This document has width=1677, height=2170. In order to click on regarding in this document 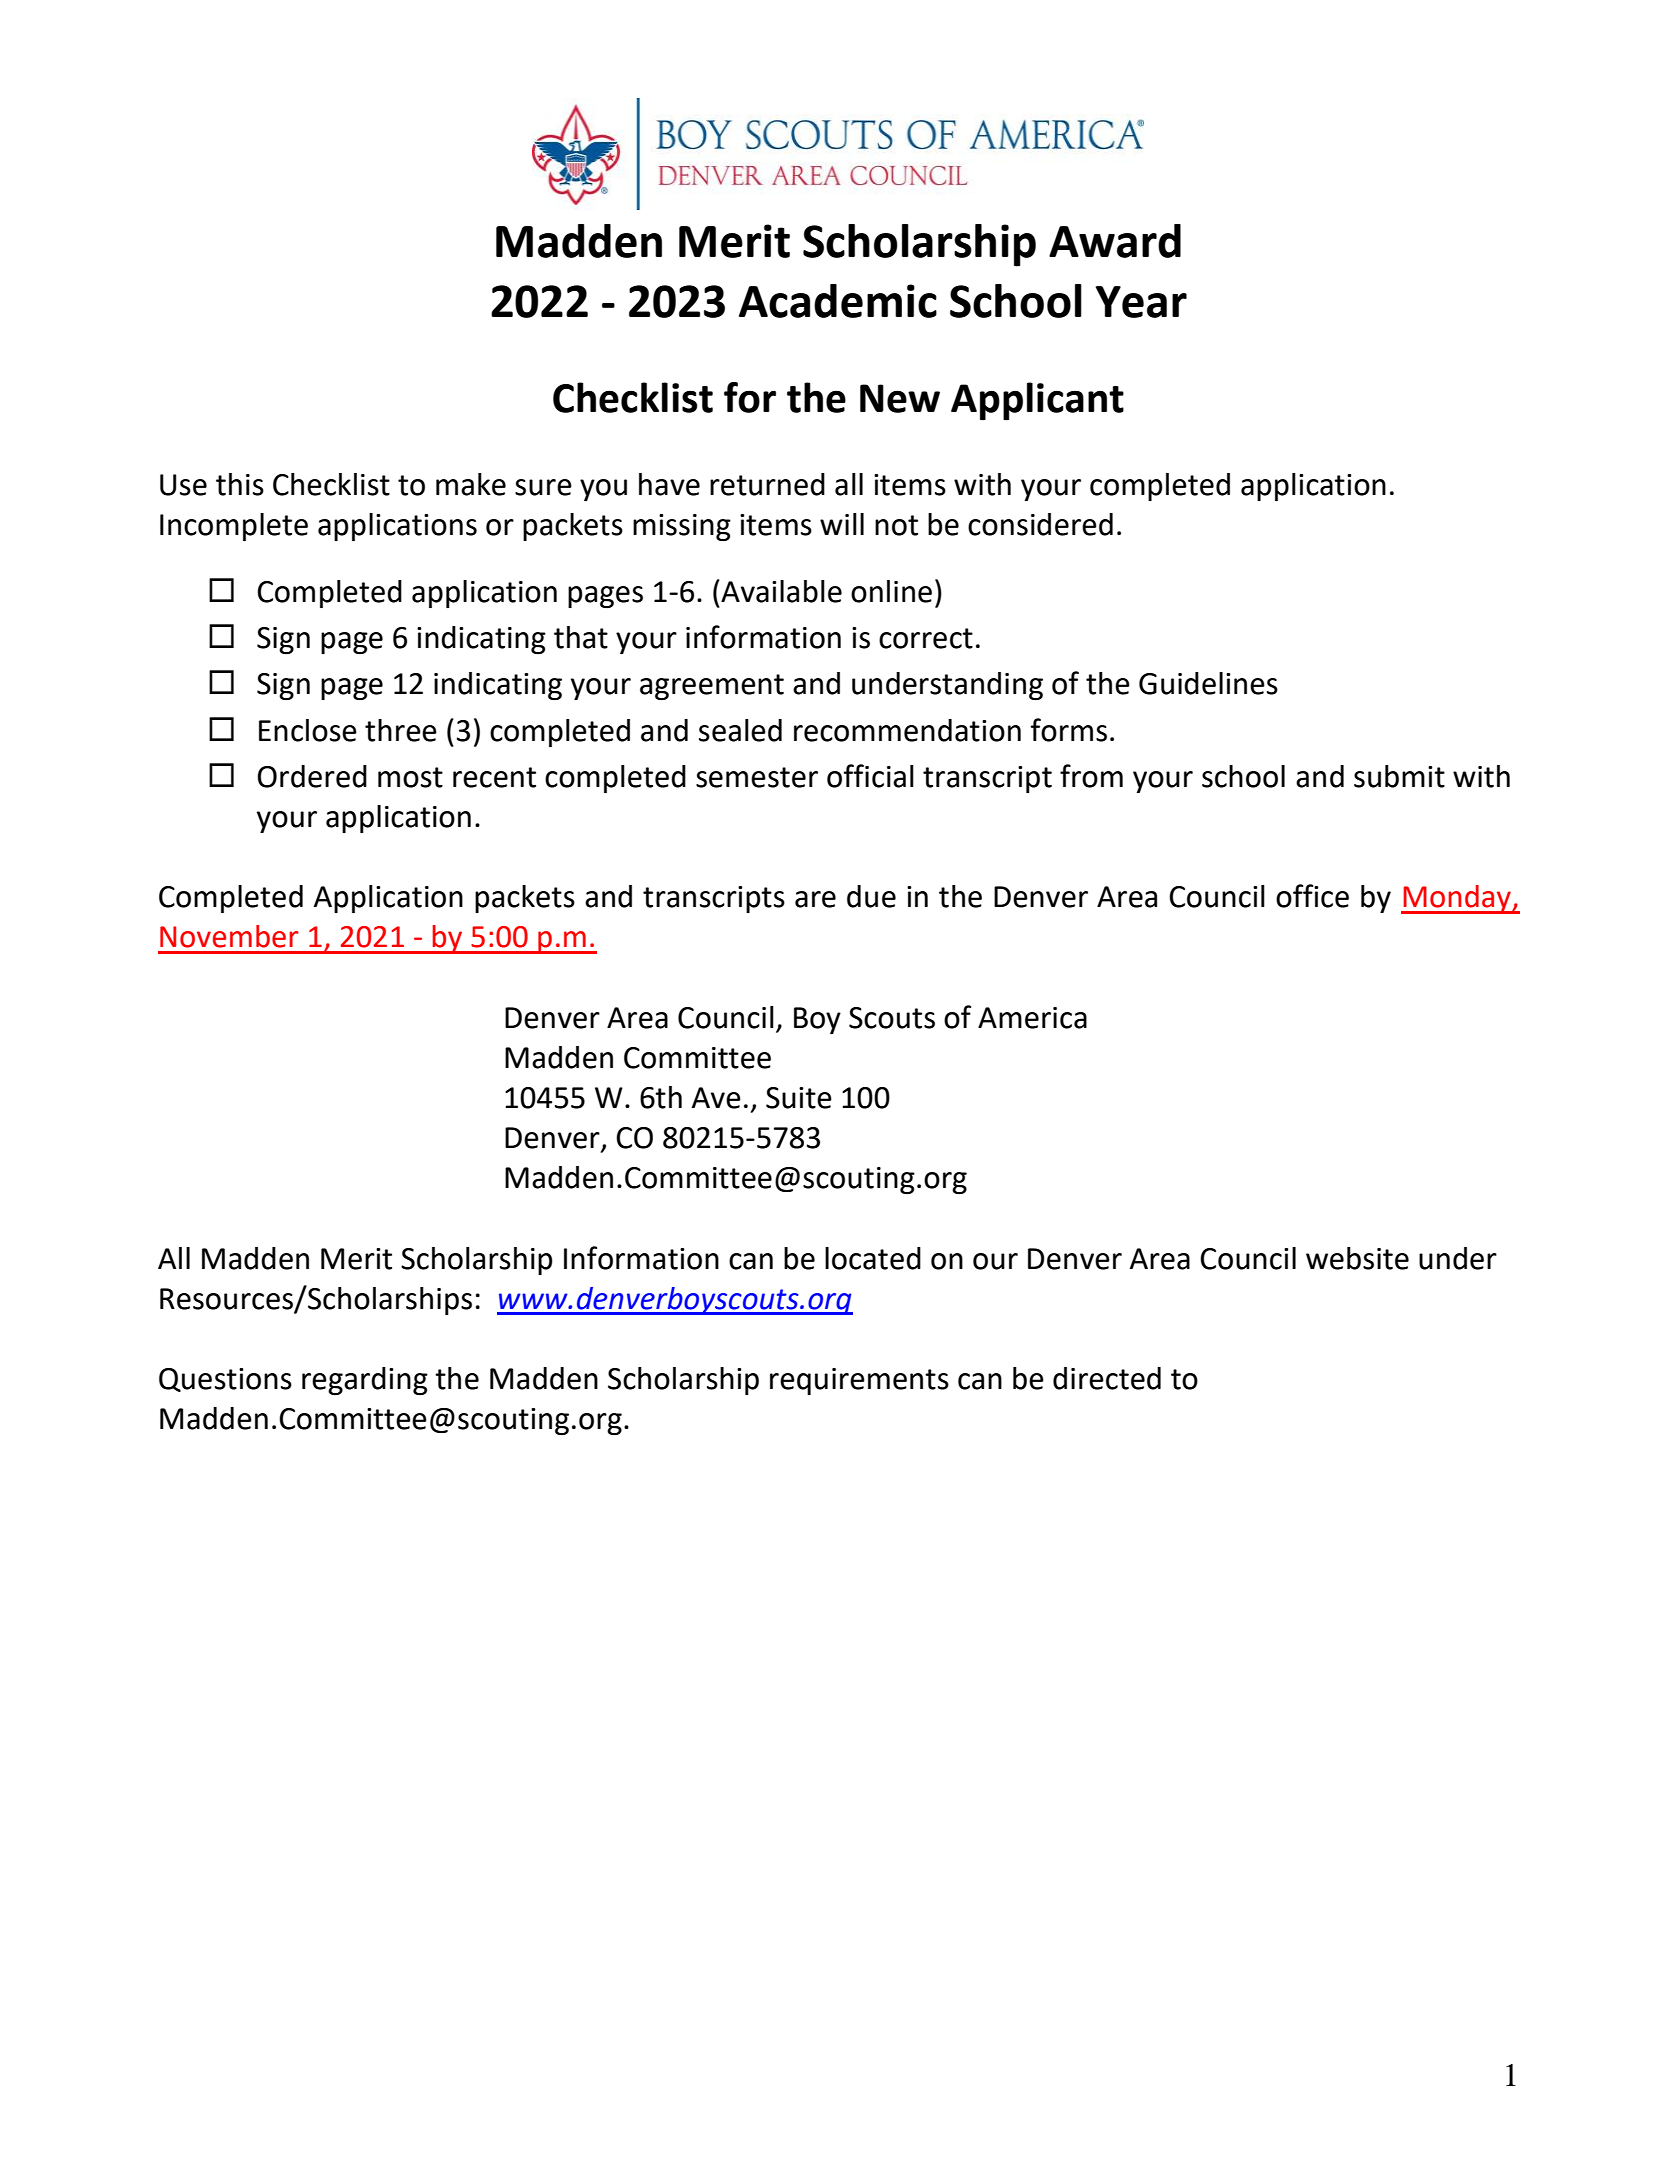, I will do `click(365, 1381)`.
